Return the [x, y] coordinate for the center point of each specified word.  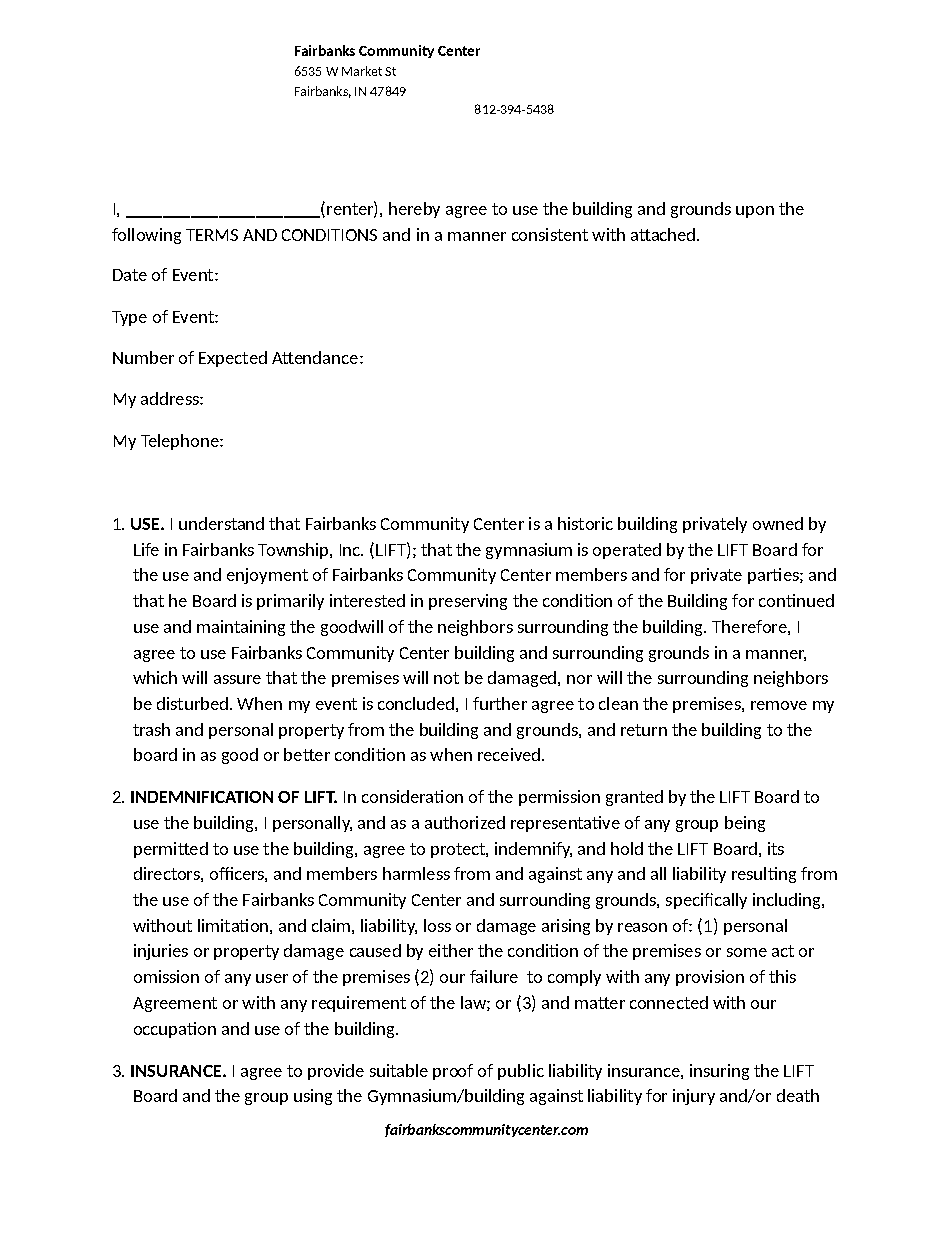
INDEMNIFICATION [202, 797]
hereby [414, 210]
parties [774, 576]
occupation [175, 1030]
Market [362, 71]
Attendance [315, 357]
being [745, 824]
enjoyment [267, 576]
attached [663, 234]
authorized [465, 822]
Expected [233, 359]
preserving [468, 602]
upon [755, 212]
